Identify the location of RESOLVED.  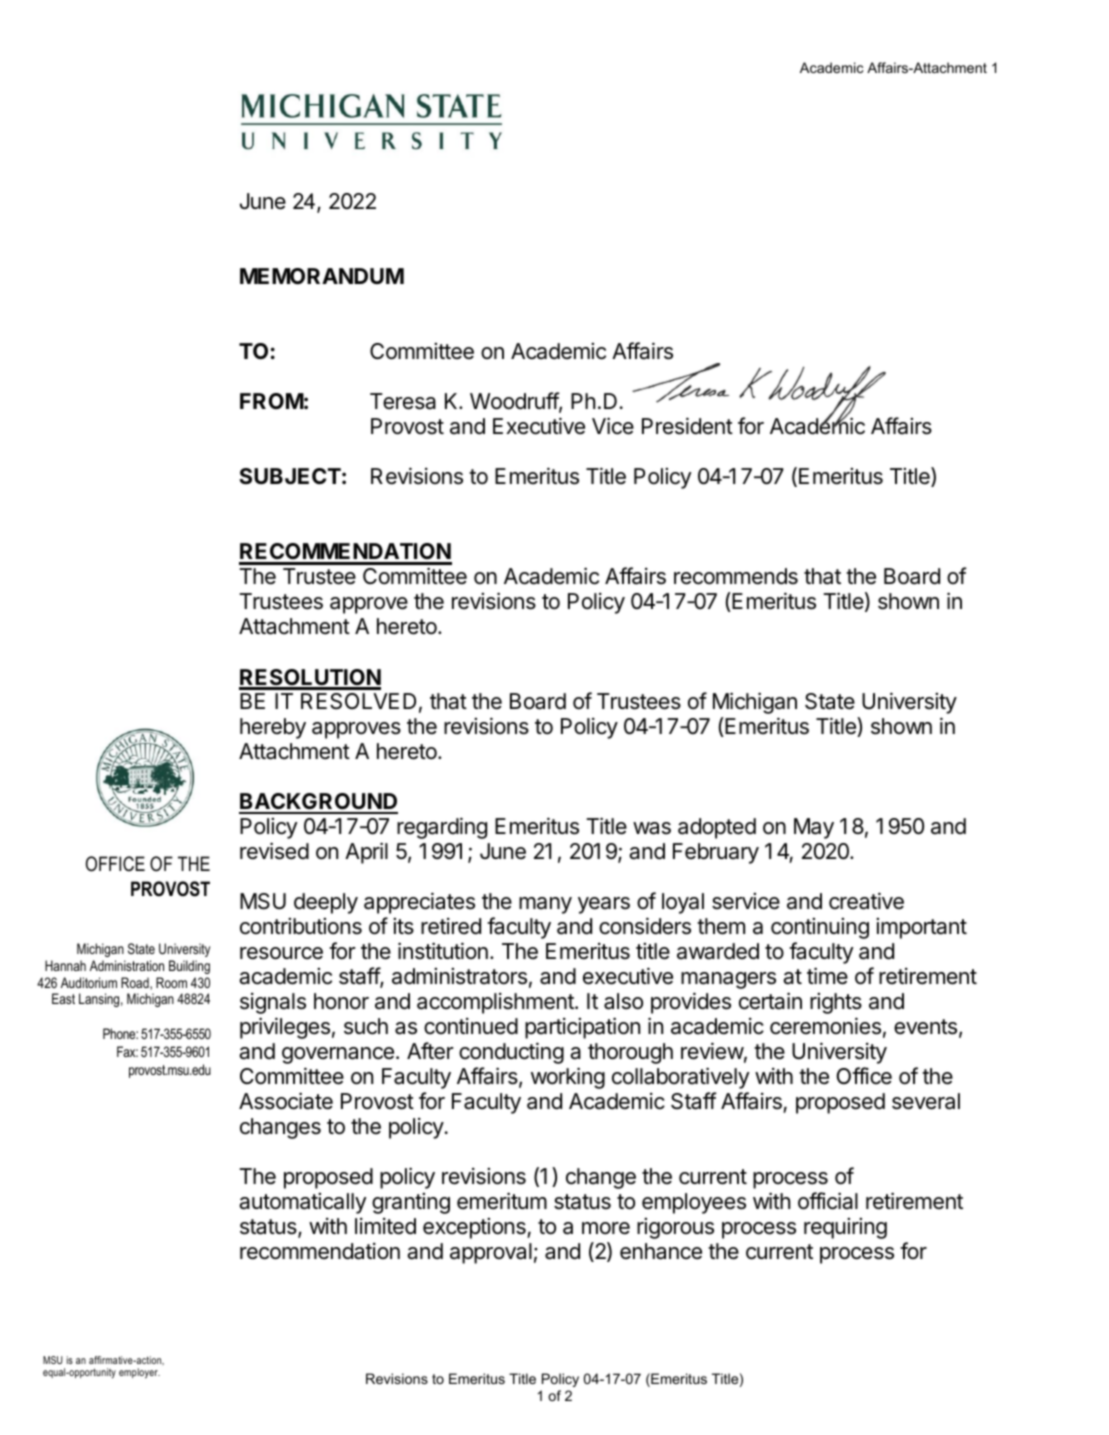
(358, 701).
